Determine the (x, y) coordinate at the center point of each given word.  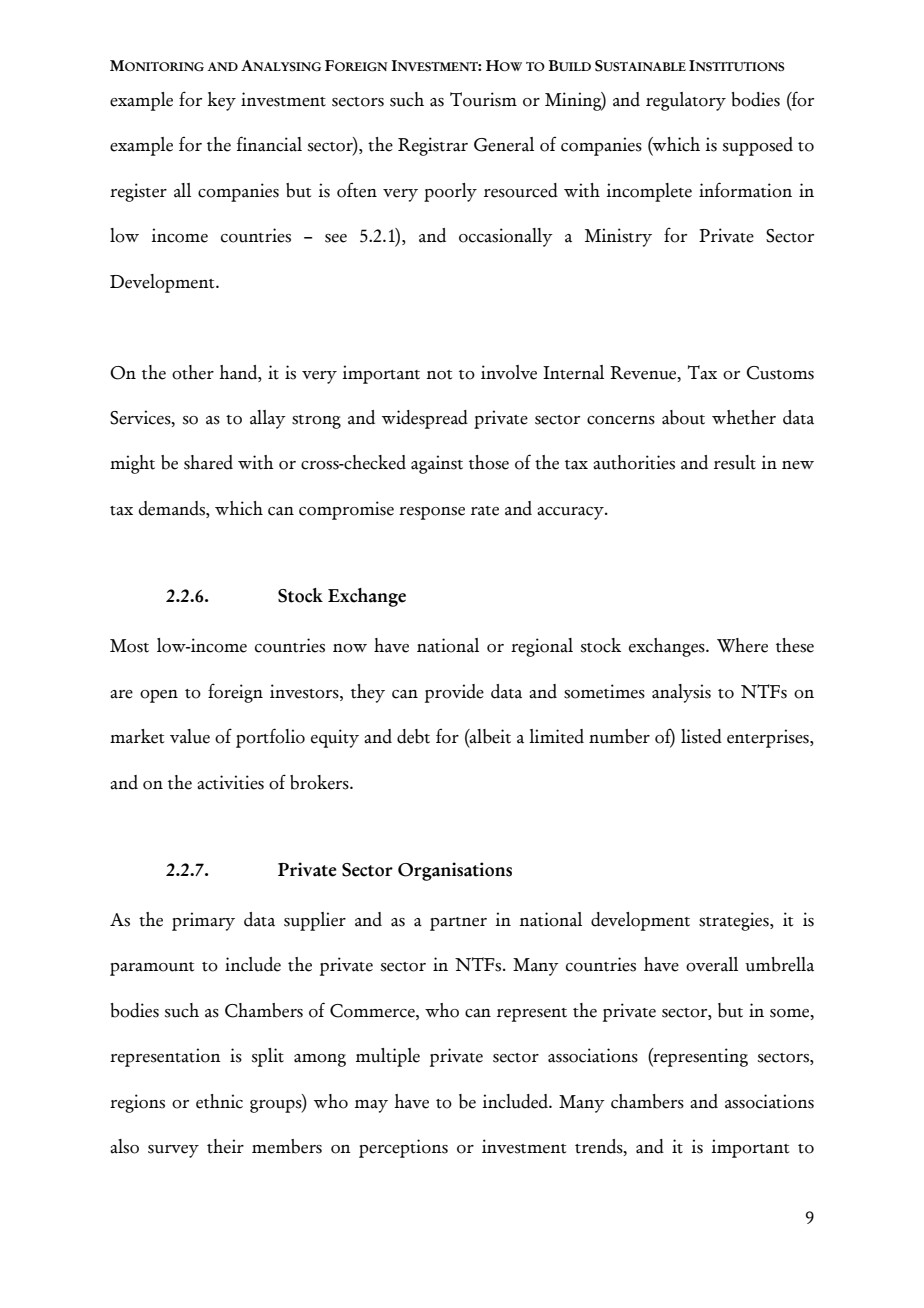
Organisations (455, 871)
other (193, 372)
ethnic (219, 1101)
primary (203, 921)
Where (742, 645)
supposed (758, 146)
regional (542, 647)
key (221, 101)
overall (712, 964)
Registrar (433, 146)
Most (129, 646)
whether (744, 417)
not (439, 375)
